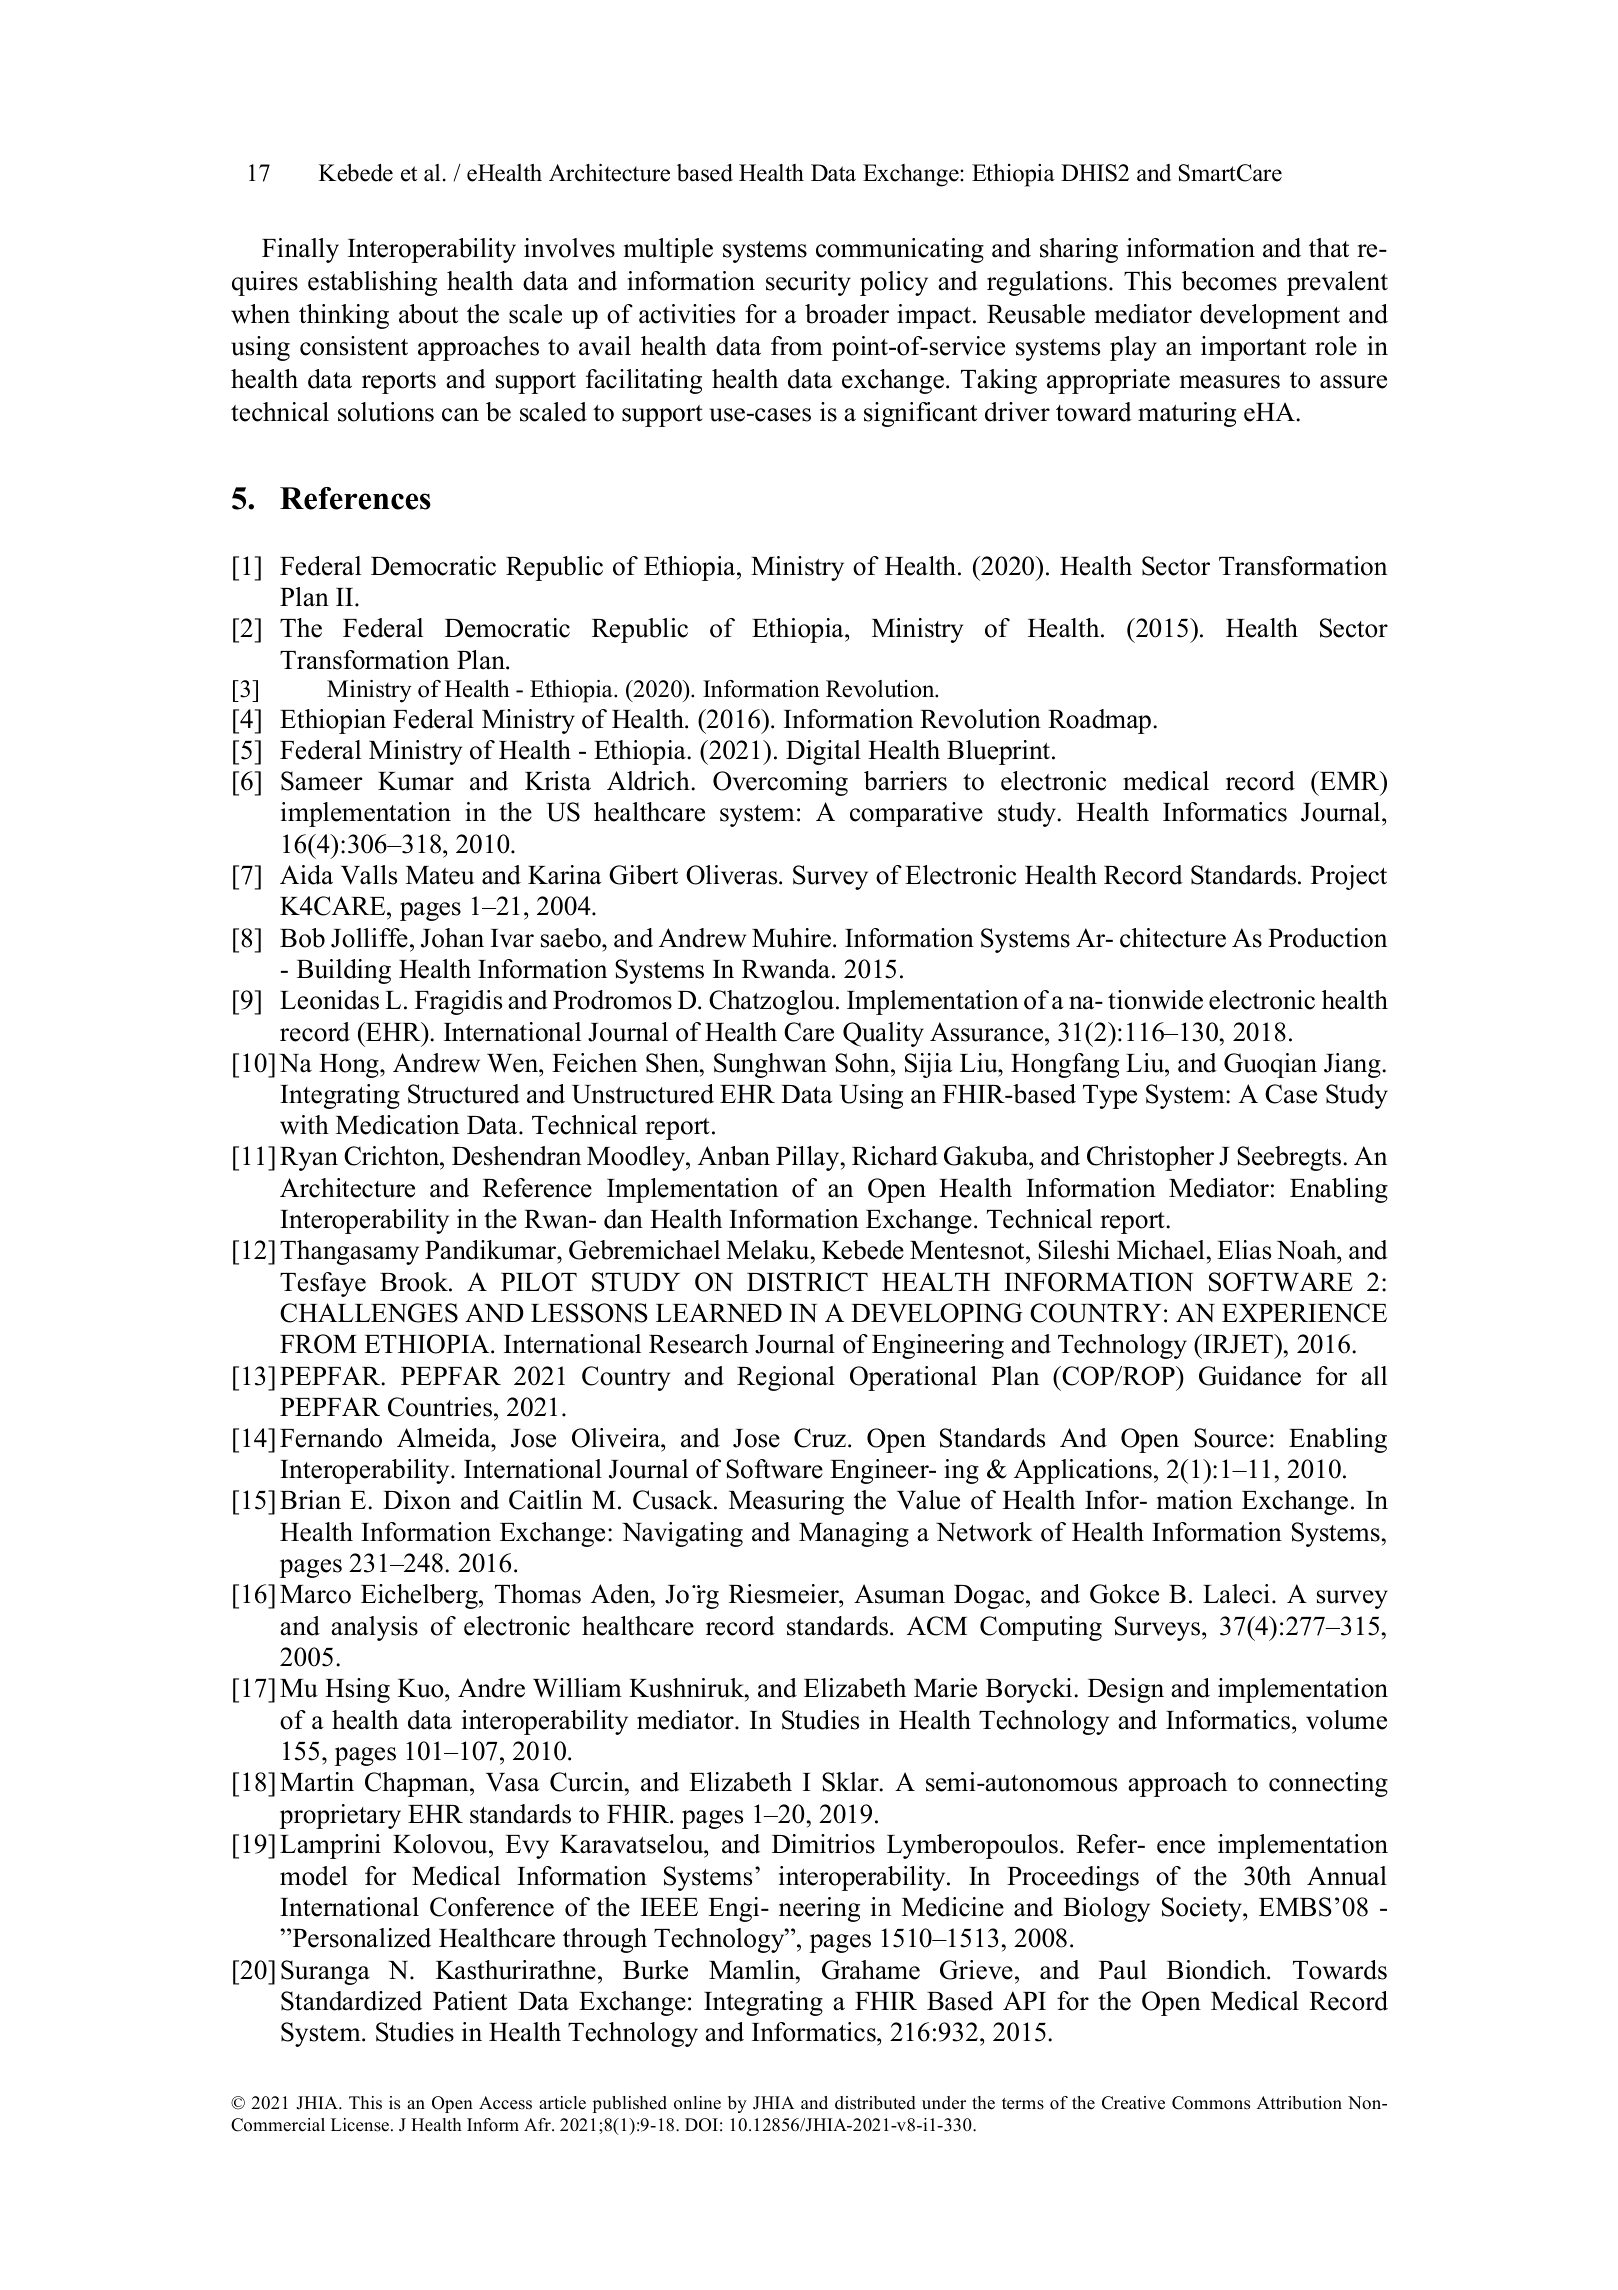 This image has height=2290, width=1618. Describe the element at coordinates (351, 2001) in the image. I see `Standardized` at that location.
